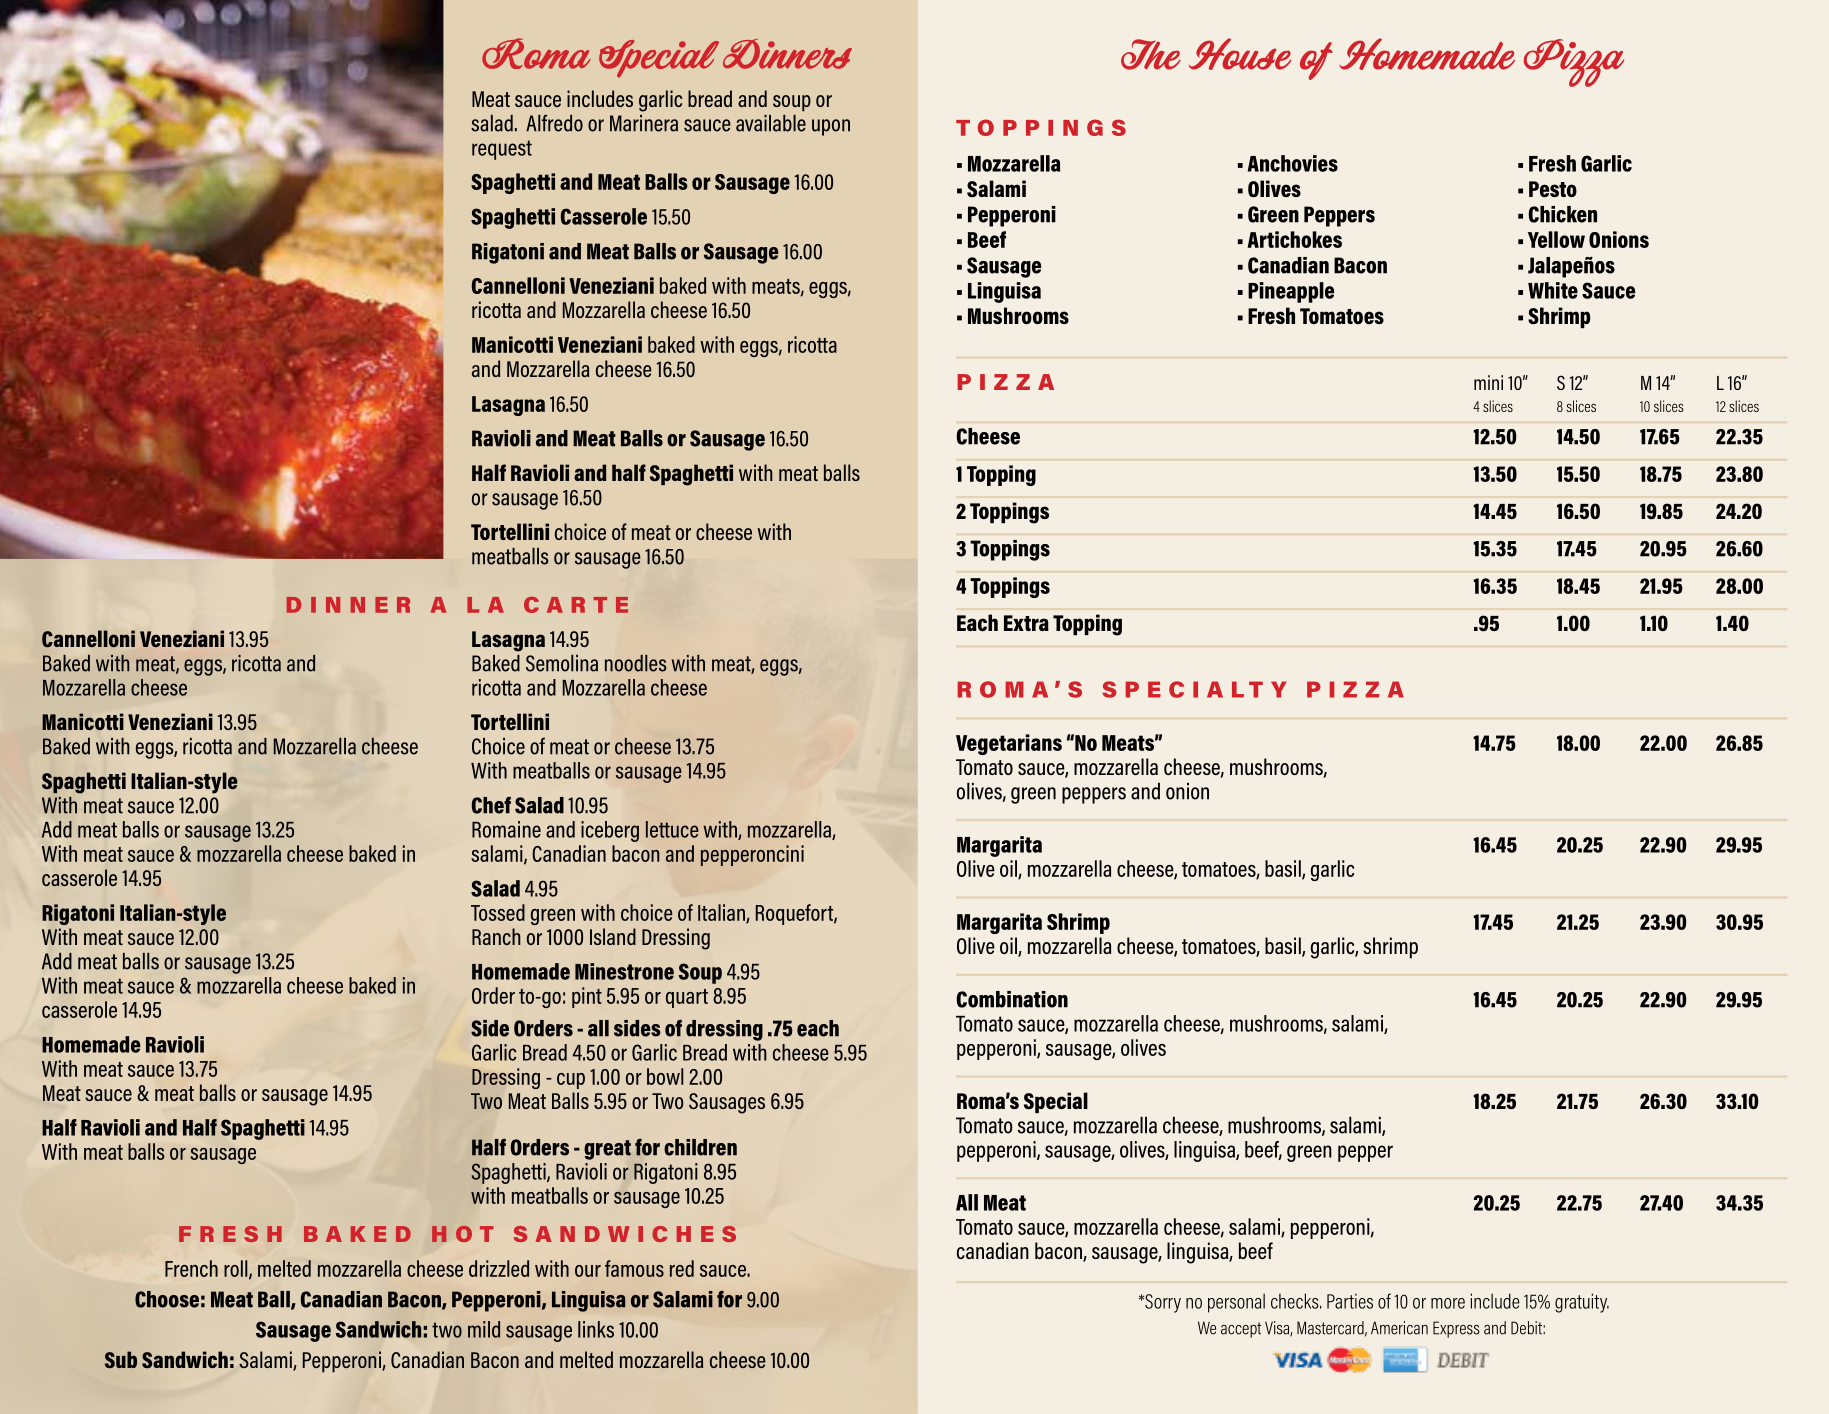 The width and height of the screenshot is (1829, 1414). Describe the element at coordinates (562, 663) in the screenshot. I see `Semolina` at that location.
